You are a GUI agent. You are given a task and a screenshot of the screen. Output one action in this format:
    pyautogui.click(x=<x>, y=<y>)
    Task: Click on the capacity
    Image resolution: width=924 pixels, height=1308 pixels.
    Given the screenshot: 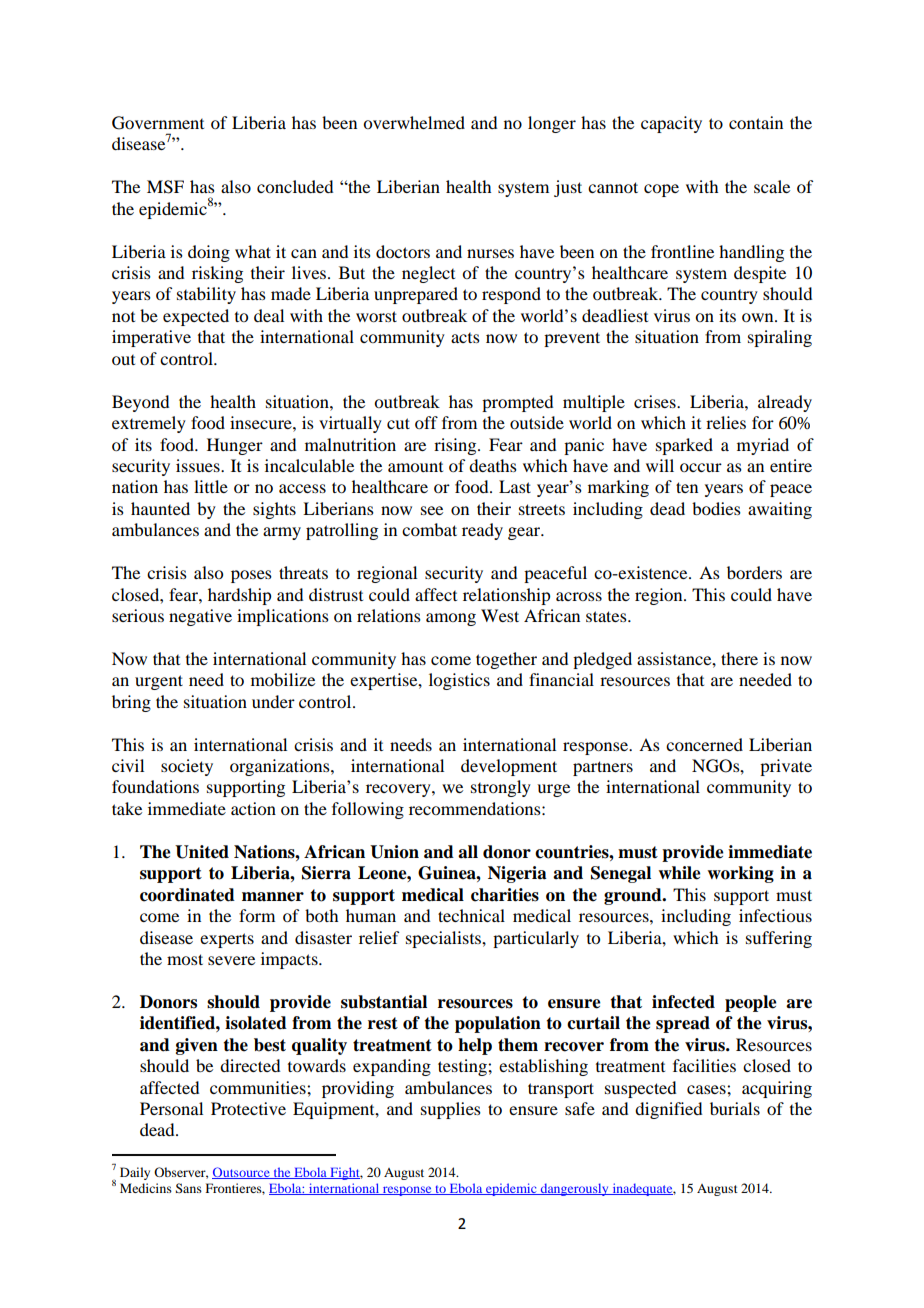 What is the action you would take?
    pyautogui.click(x=671, y=124)
